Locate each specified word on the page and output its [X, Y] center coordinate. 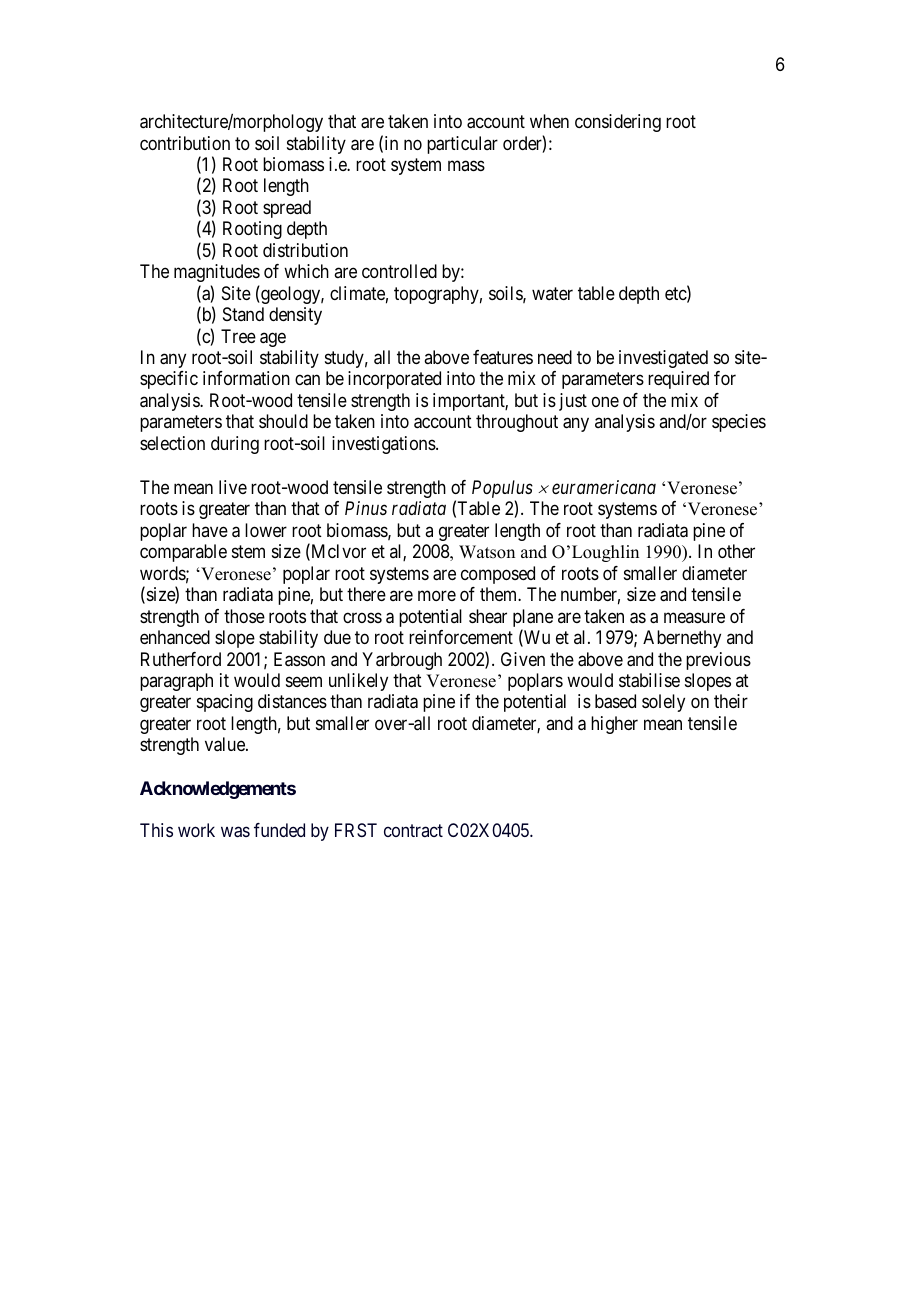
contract [413, 830]
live [233, 487]
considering [618, 123]
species [739, 423]
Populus [502, 490]
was [235, 832]
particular [462, 145]
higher [614, 725]
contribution [185, 143]
